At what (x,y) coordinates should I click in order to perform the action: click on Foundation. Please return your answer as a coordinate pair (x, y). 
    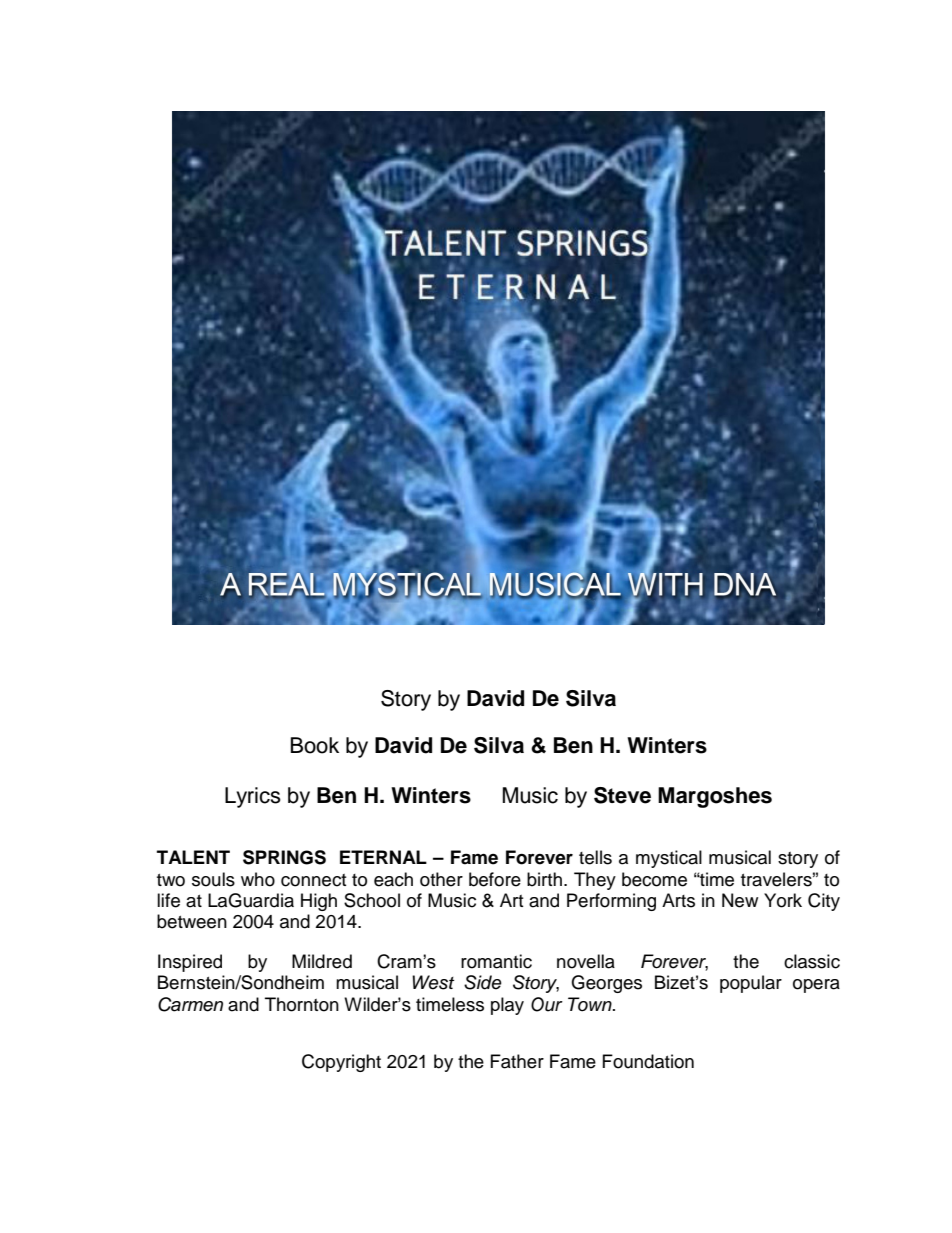
    Looking at the image, I should click on (648, 1061).
